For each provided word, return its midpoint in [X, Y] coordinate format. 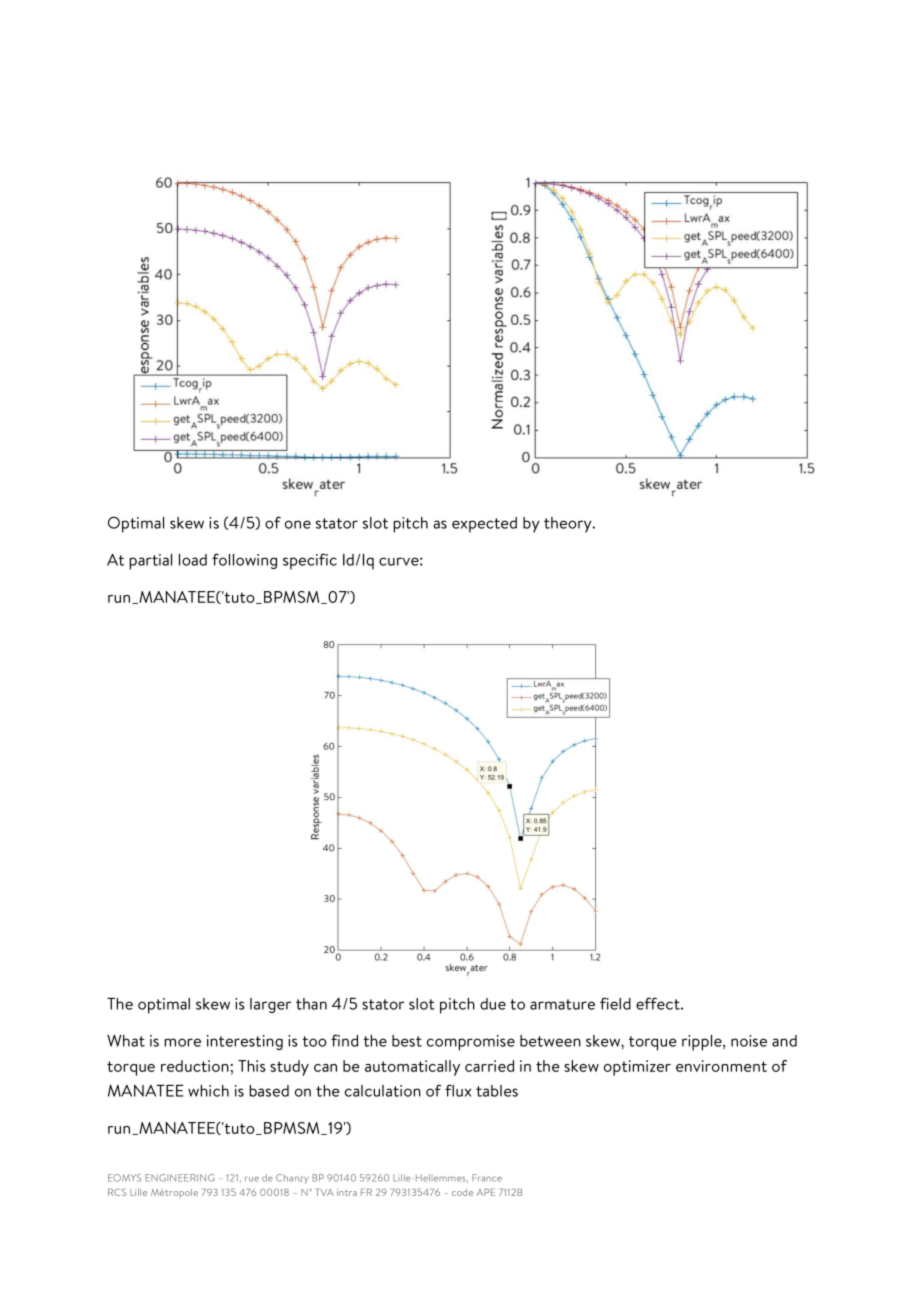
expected [484, 525]
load [193, 560]
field [615, 1003]
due [493, 1004]
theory [569, 525]
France [487, 1178]
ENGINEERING [180, 1178]
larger [270, 1005]
